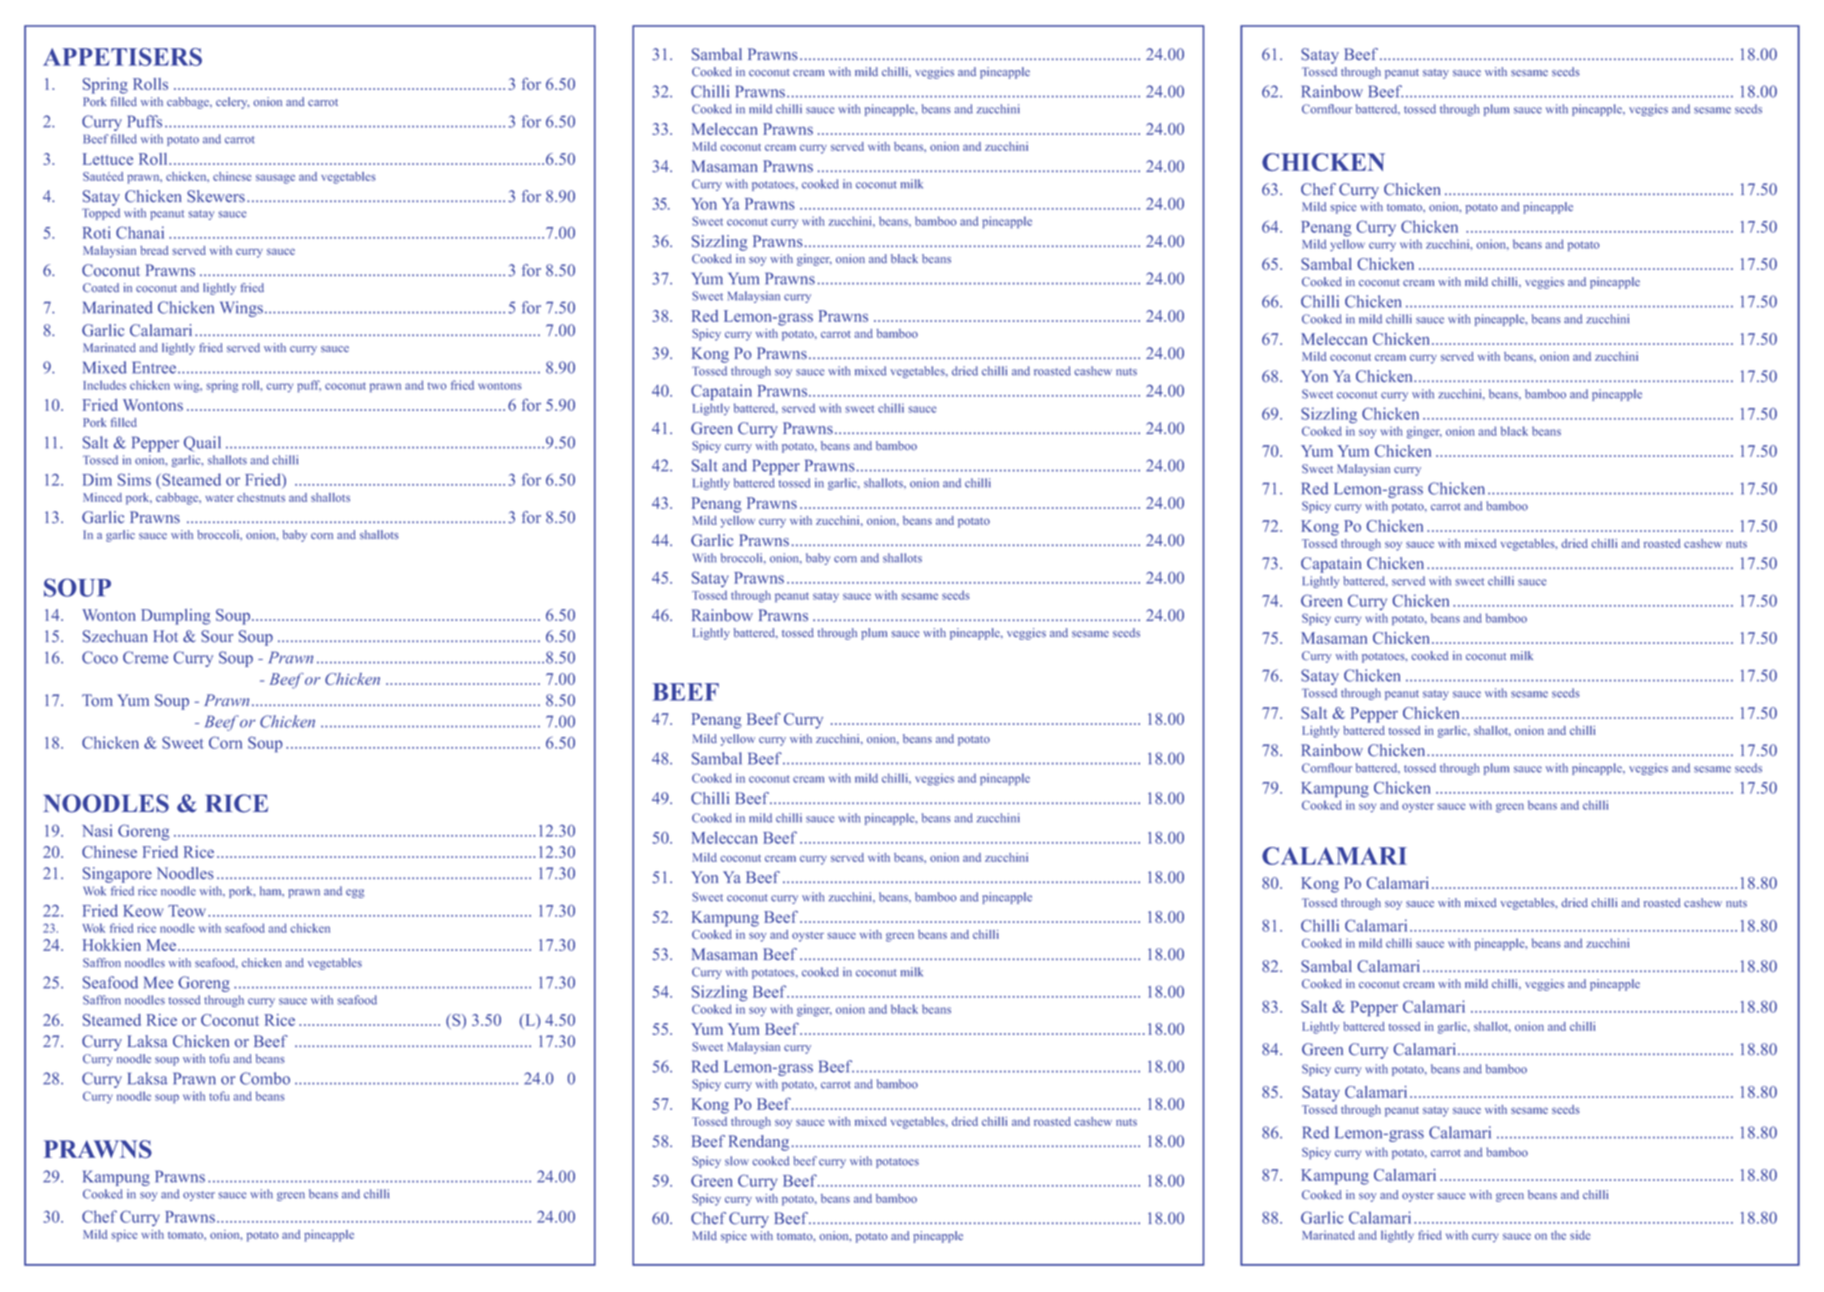  Describe the element at coordinates (219, 498) in the image. I see `water` at that location.
